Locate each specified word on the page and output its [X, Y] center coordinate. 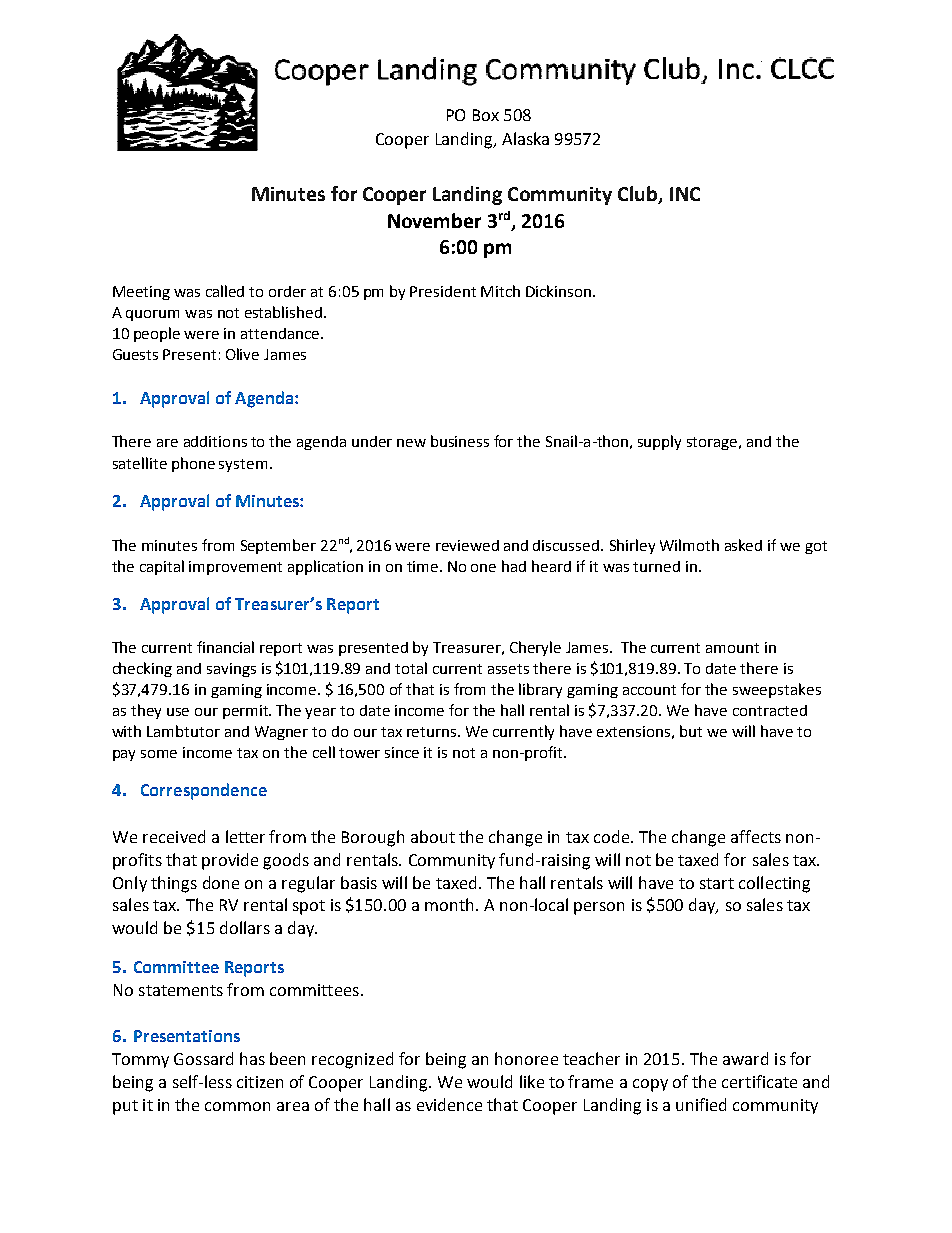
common [237, 1106]
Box [486, 115]
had [514, 566]
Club [639, 195]
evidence [449, 1104]
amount [732, 648]
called [225, 291]
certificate [759, 1081]
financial [225, 647]
